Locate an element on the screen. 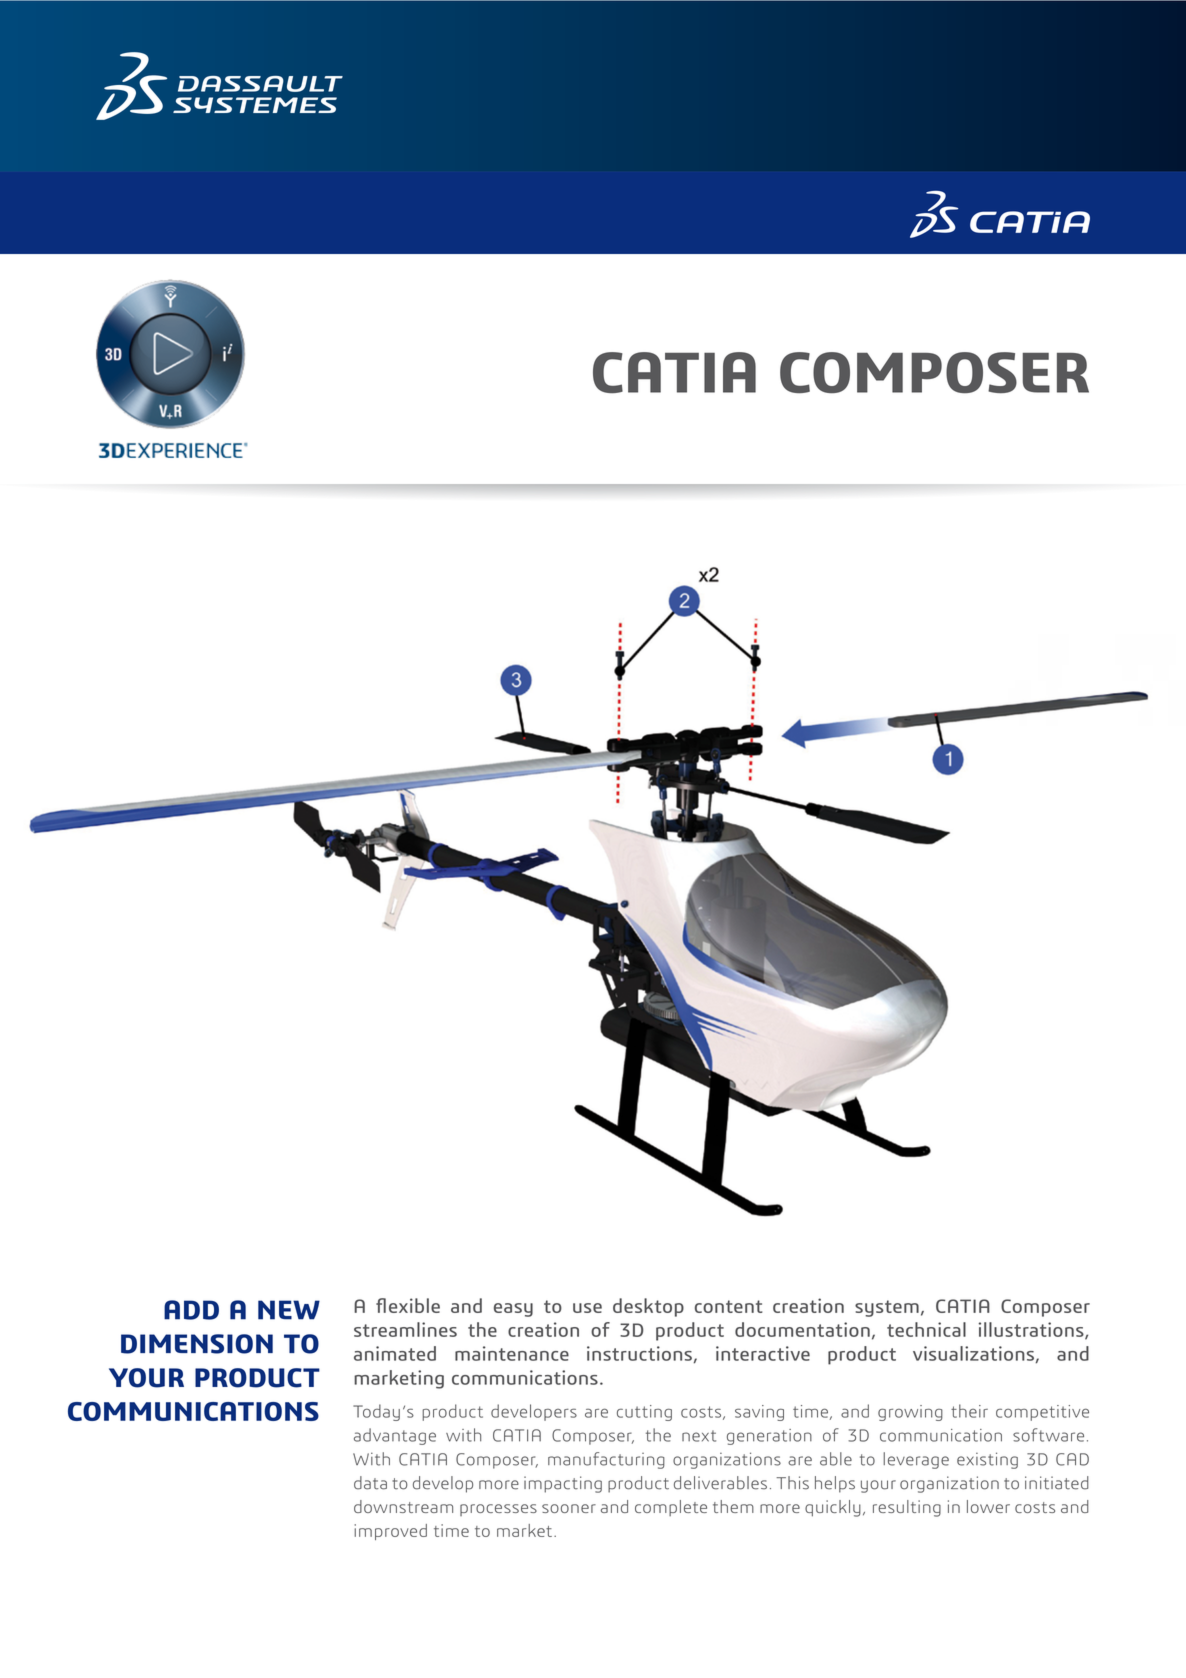  advantage is located at coordinates (395, 1436).
